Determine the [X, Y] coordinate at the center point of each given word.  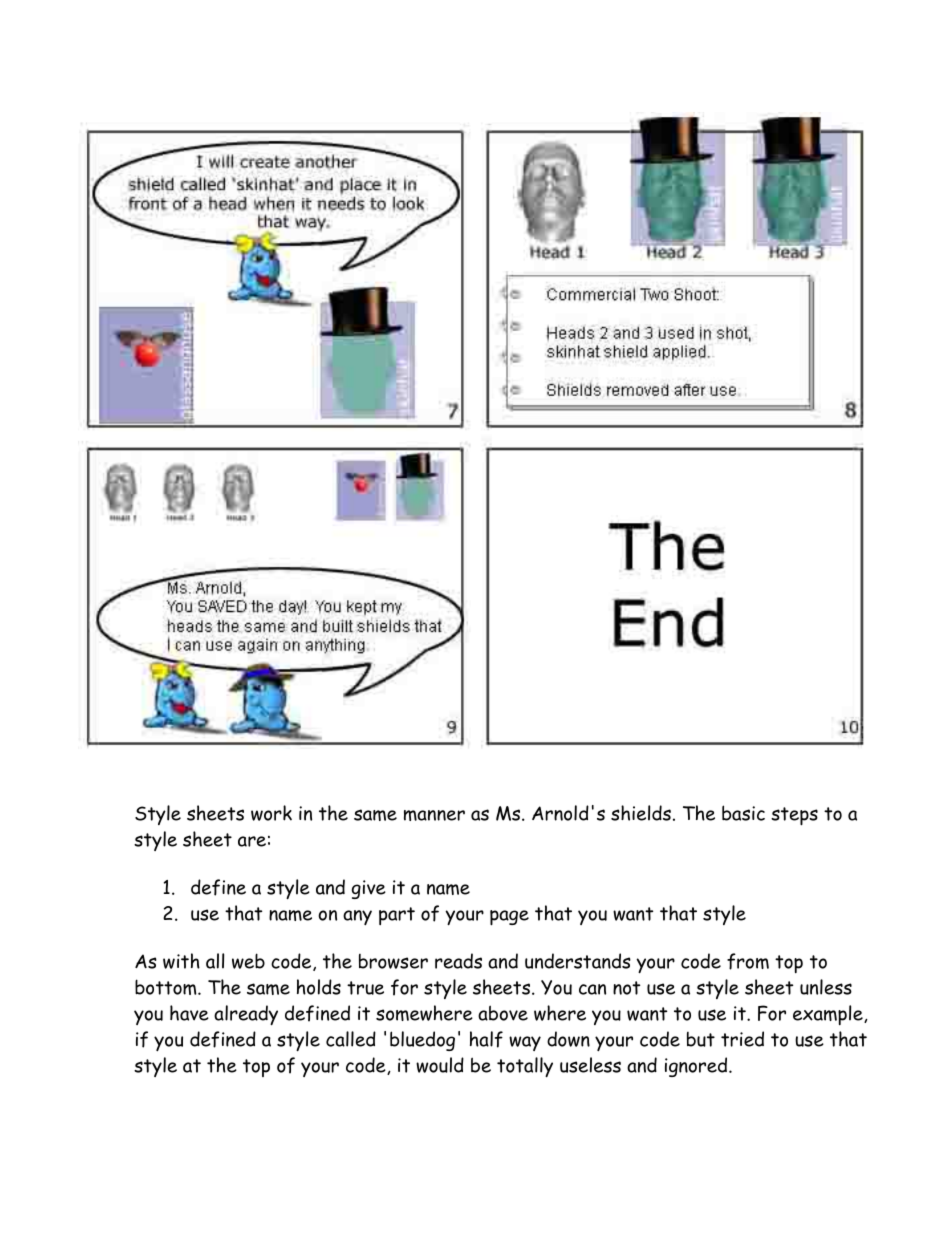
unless [826, 987]
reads [458, 961]
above [503, 1013]
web [248, 961]
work [271, 813]
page [509, 918]
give [369, 889]
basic [743, 813]
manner [434, 815]
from [748, 961]
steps [794, 816]
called [351, 1039]
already [246, 1015]
